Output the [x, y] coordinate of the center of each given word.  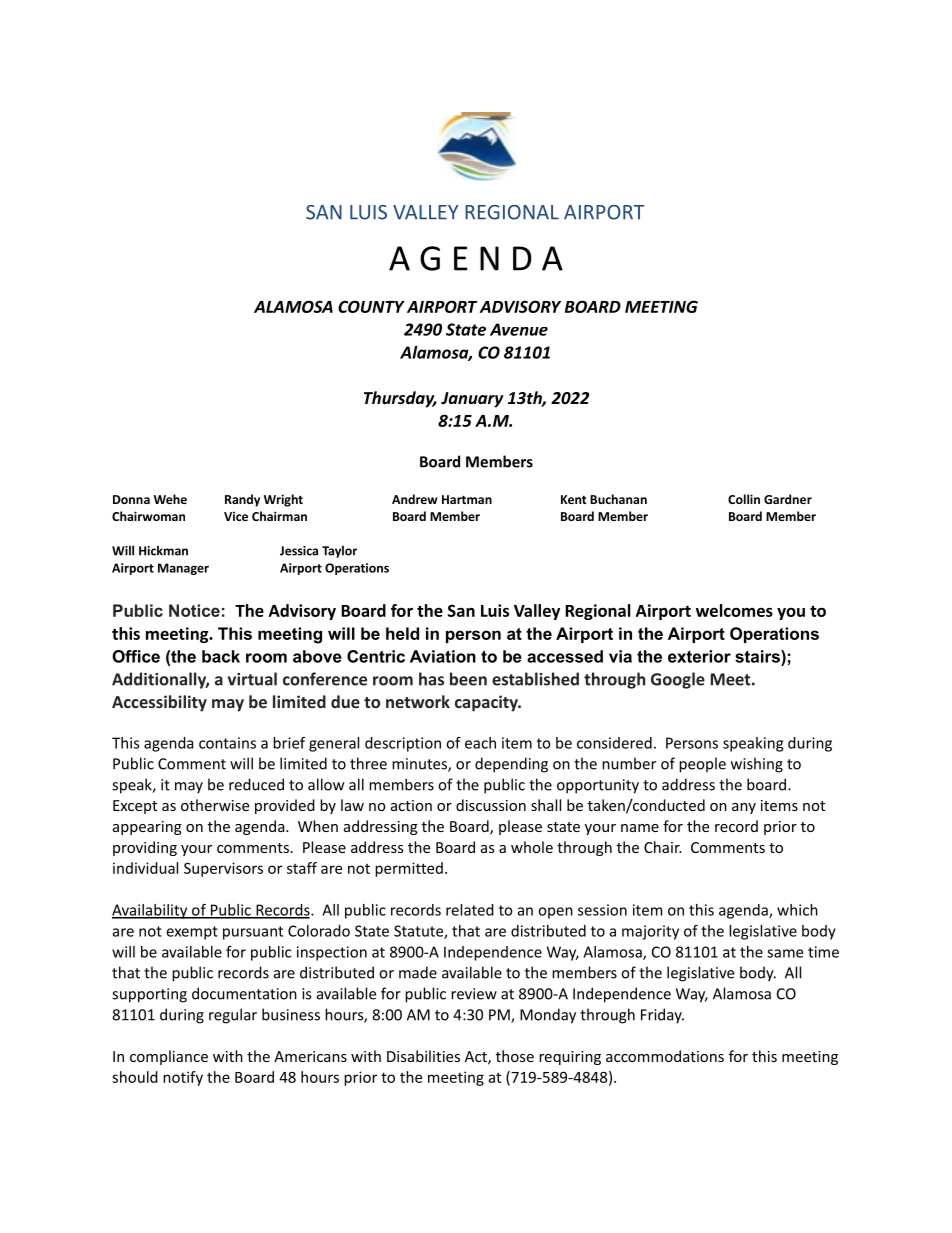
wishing [757, 765]
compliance [169, 1057]
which [797, 910]
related [470, 910]
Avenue [519, 329]
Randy [242, 500]
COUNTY [371, 306]
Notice [194, 610]
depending [511, 765]
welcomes [734, 610]
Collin [744, 499]
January [472, 400]
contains [227, 743]
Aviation [443, 656]
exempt [192, 933]
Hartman [467, 499]
